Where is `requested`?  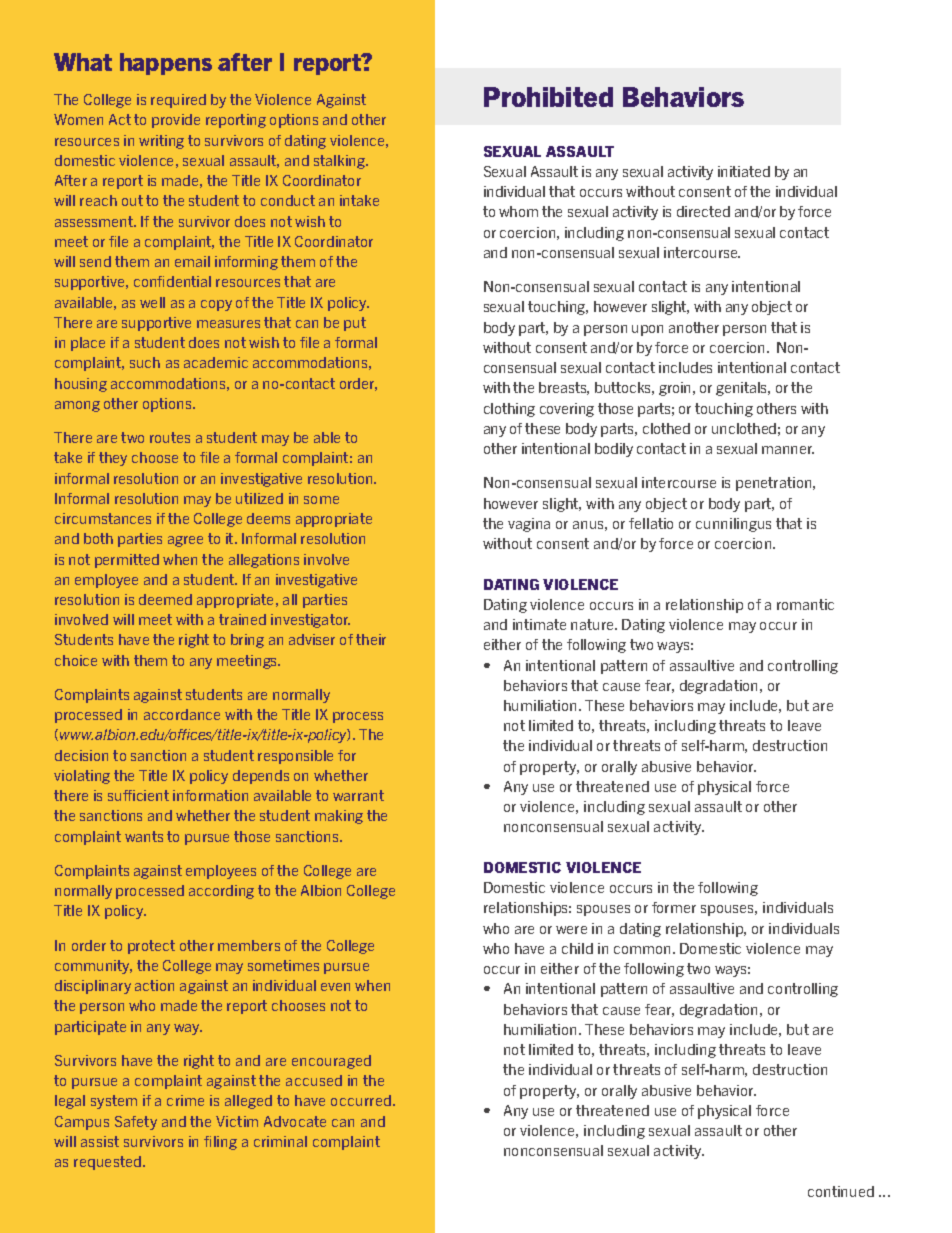
requested is located at coordinates (109, 1163).
